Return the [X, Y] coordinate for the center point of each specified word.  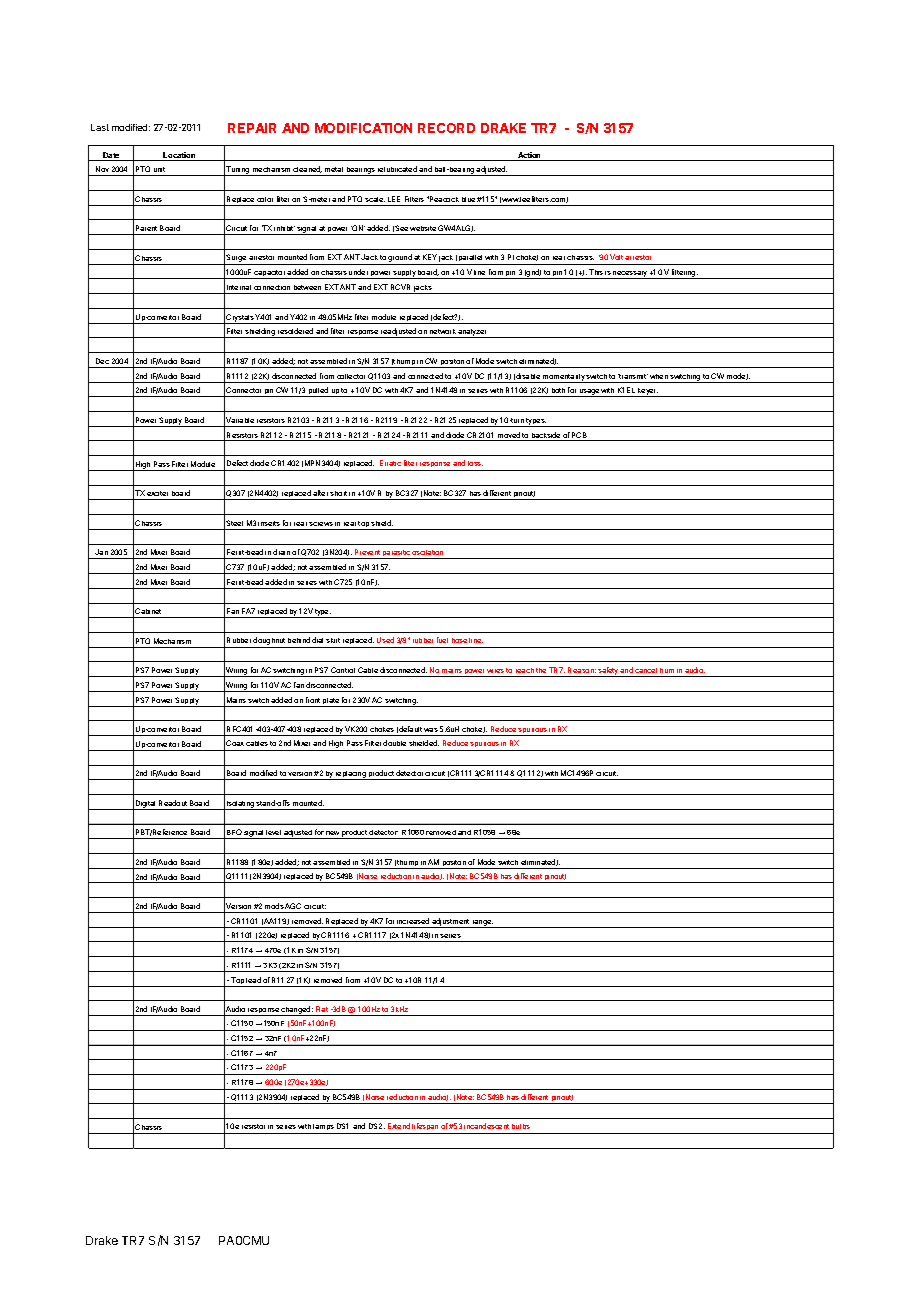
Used [385, 640]
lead [253, 980]
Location [180, 156]
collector [351, 376]
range [482, 924]
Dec [102, 361]
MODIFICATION [363, 128]
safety [608, 672]
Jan [102, 554]
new [332, 833]
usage [589, 393]
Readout [173, 803]
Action [529, 156]
